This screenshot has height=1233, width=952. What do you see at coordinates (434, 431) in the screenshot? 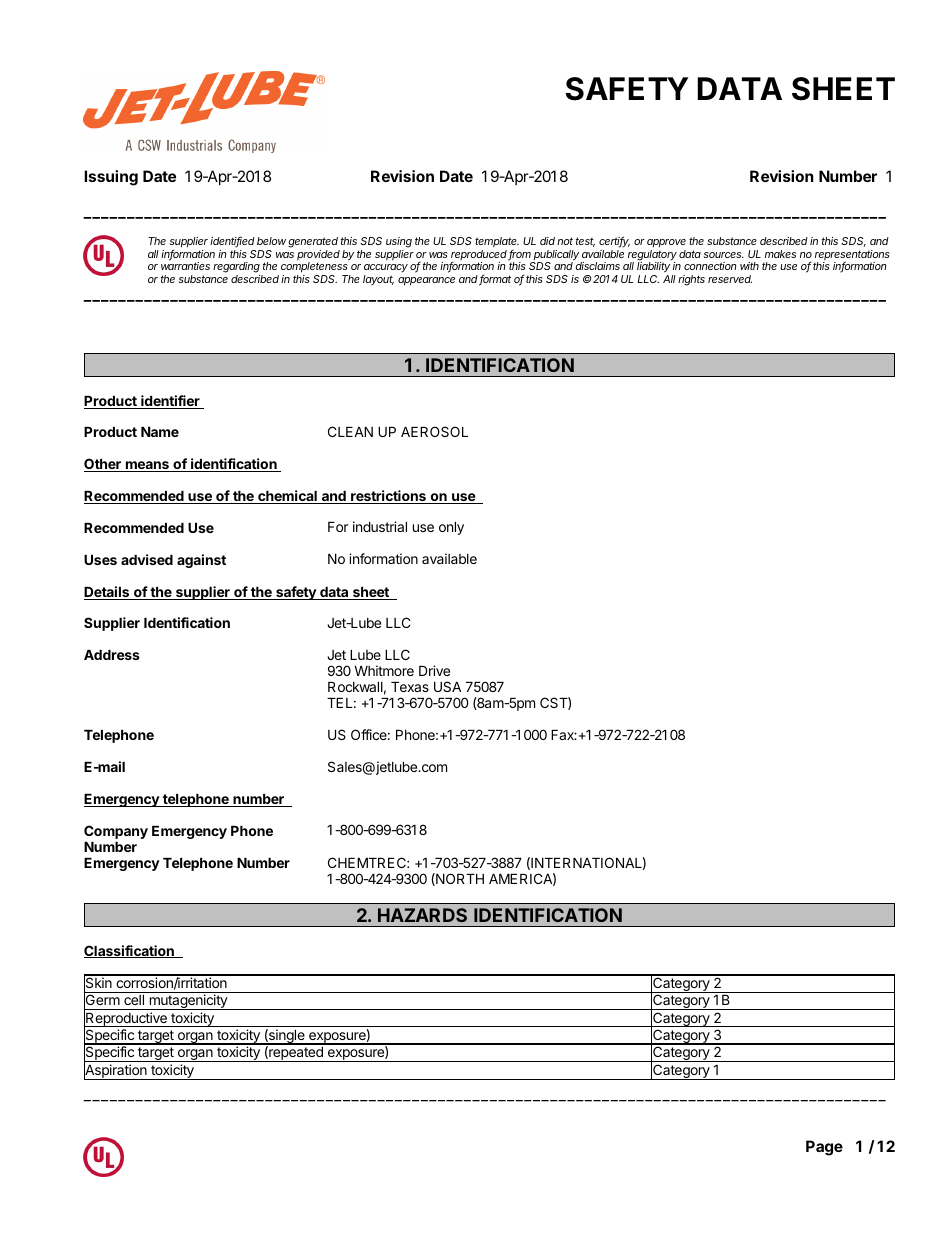
I see `AEROSOL` at bounding box center [434, 431].
